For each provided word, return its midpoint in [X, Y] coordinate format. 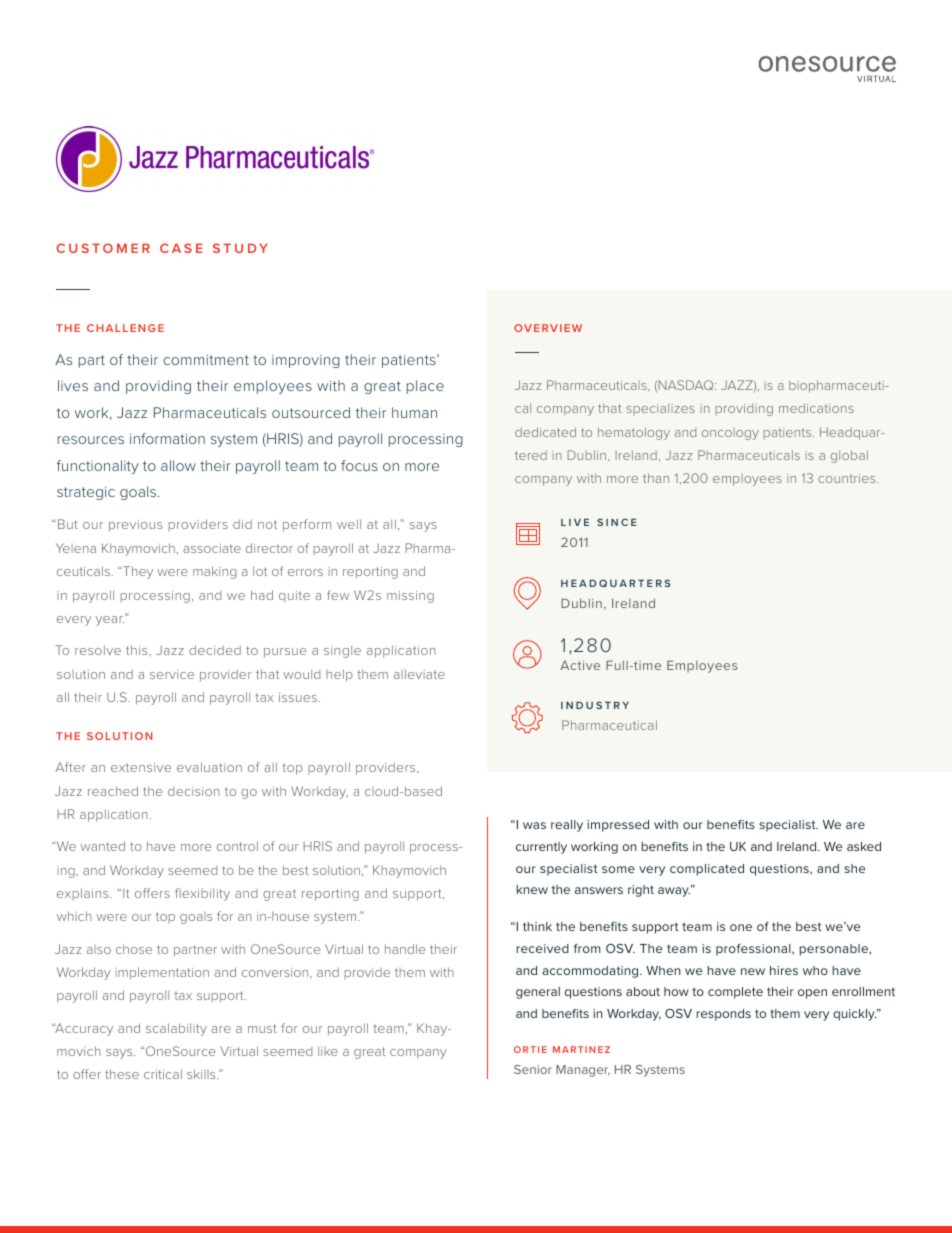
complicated [707, 870]
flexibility [202, 894]
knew [532, 889]
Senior [533, 1069]
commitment [206, 360]
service [172, 674]
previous [135, 526]
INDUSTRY [595, 705]
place [425, 387]
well [349, 524]
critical [163, 1074]
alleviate [419, 674]
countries [848, 478]
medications [816, 408]
